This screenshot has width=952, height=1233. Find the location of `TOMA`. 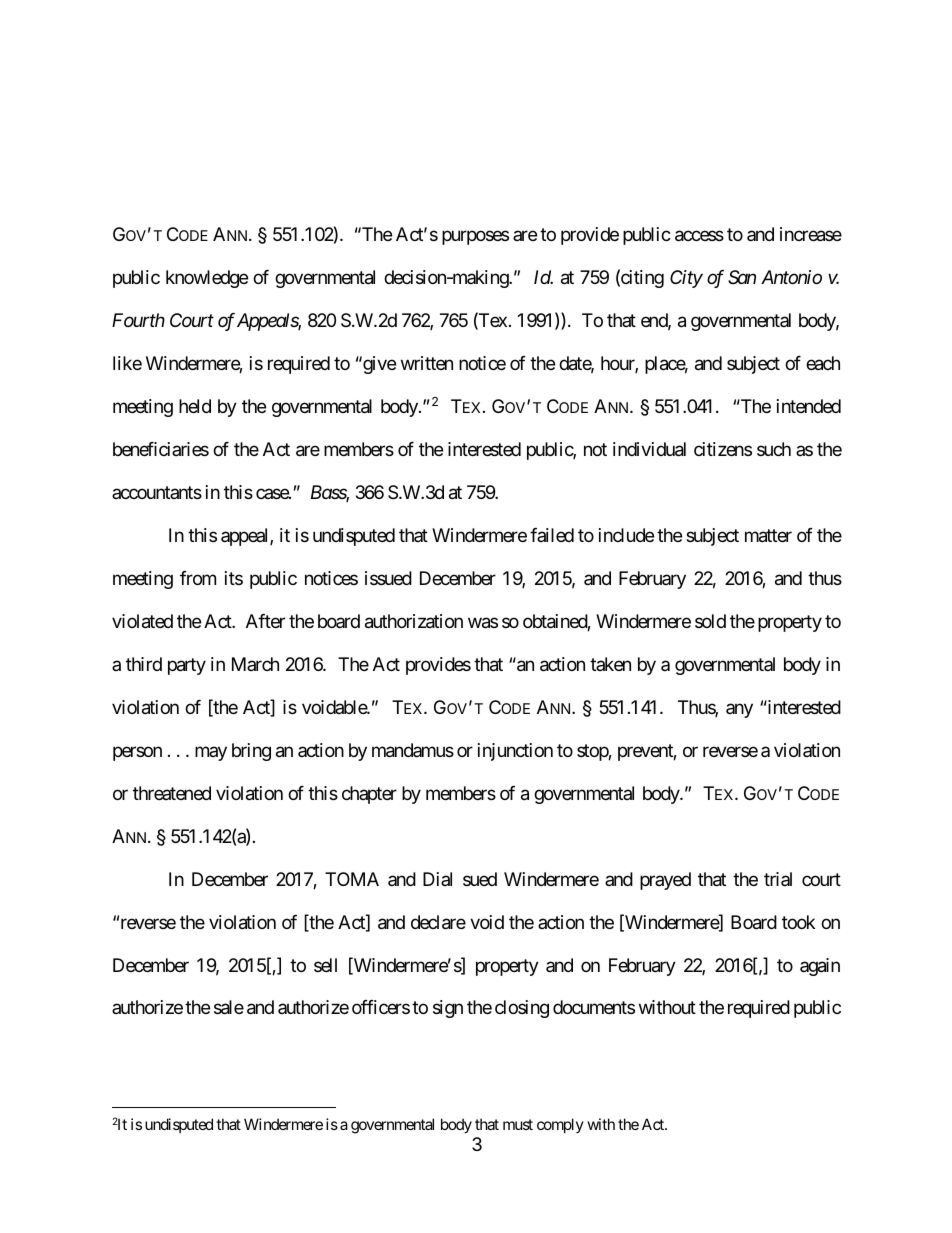

TOMA is located at coordinates (352, 879).
